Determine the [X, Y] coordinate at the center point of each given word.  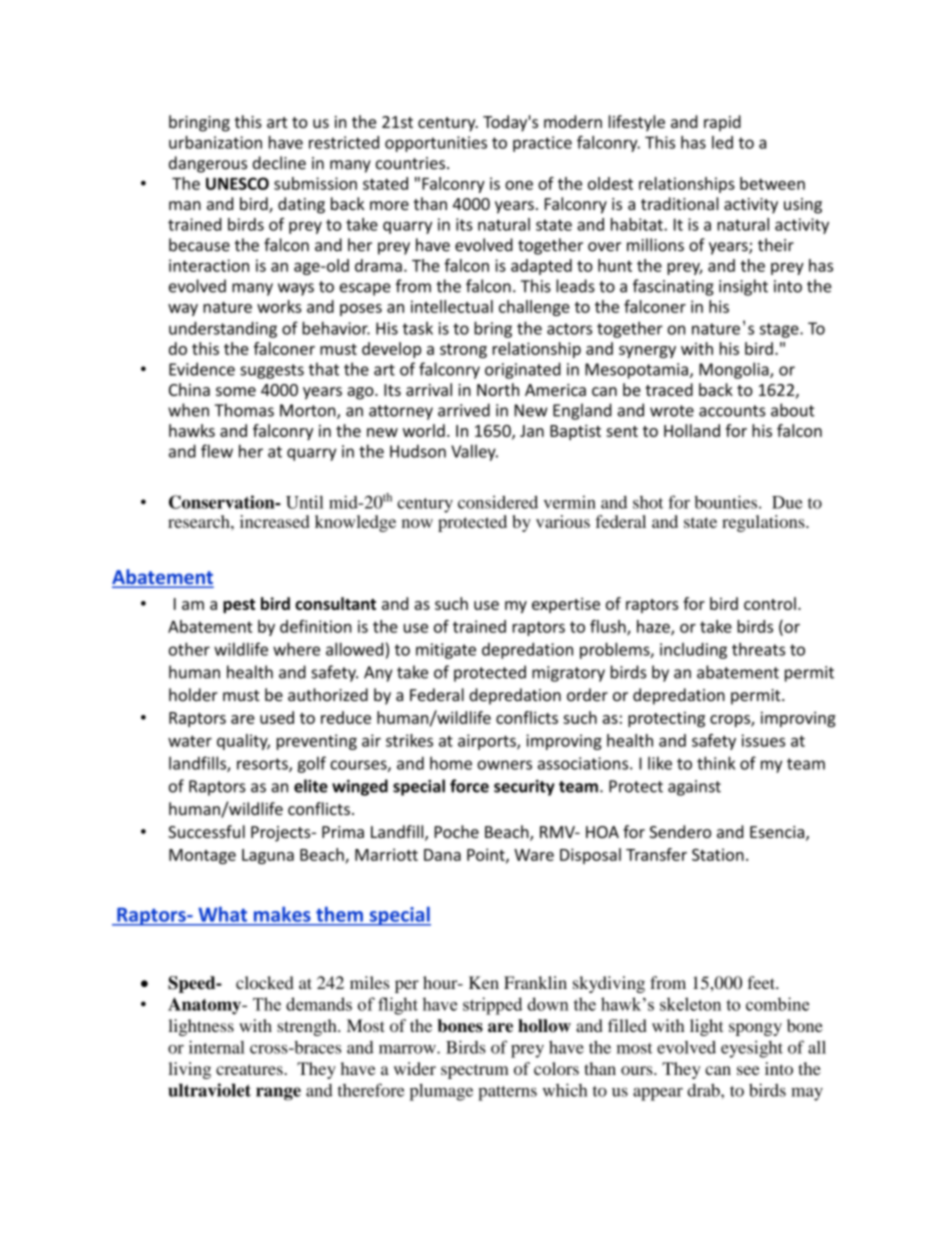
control [770, 603]
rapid [722, 123]
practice [542, 144]
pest [239, 606]
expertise [566, 605]
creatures [250, 1069]
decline [279, 163]
